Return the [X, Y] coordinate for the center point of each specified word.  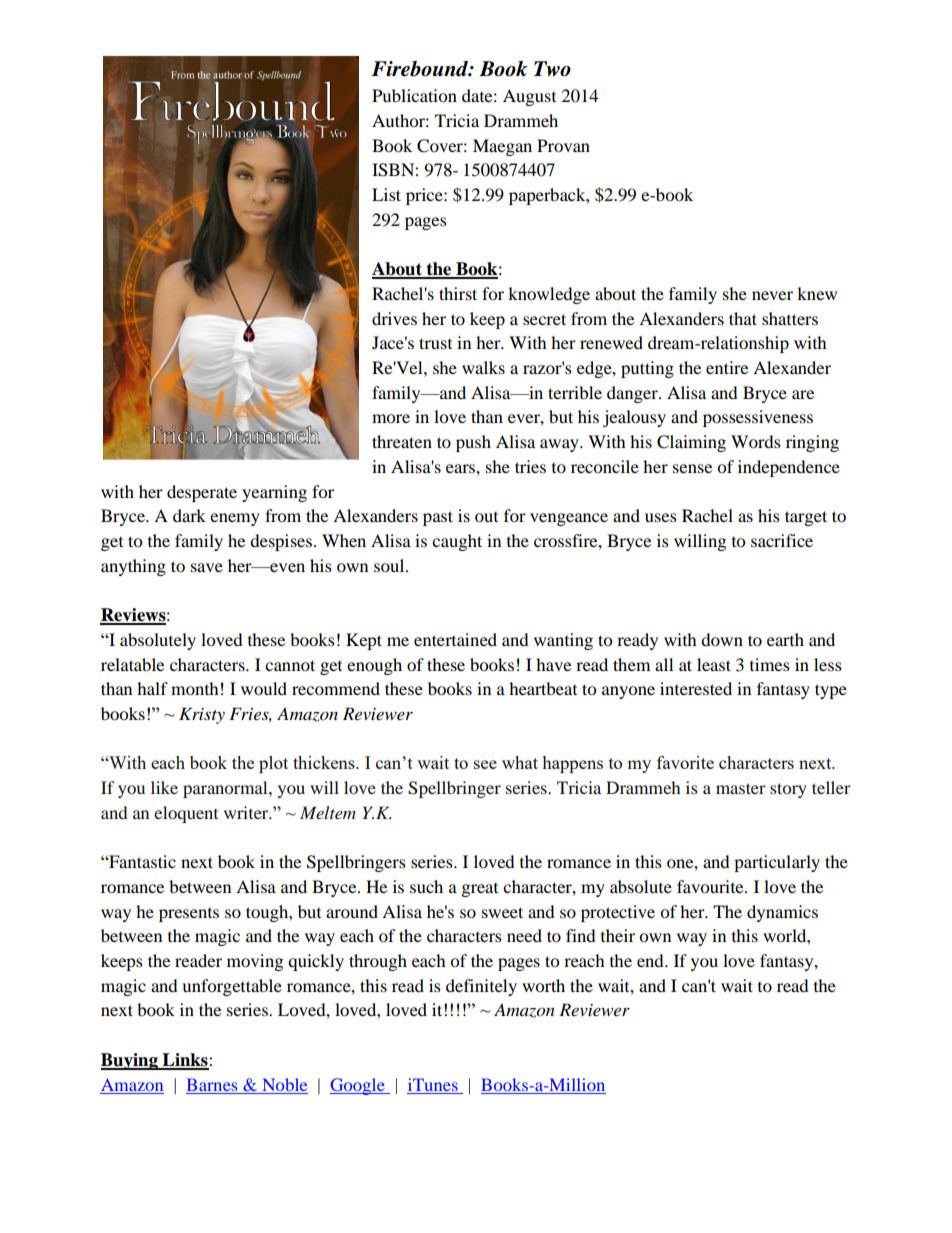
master [741, 788]
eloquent [186, 814]
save [207, 567]
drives [394, 318]
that [743, 318]
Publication [414, 95]
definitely [481, 987]
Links [185, 1061]
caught [457, 542]
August [529, 97]
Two [552, 69]
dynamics [782, 913]
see [485, 764]
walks [483, 367]
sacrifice [782, 540]
